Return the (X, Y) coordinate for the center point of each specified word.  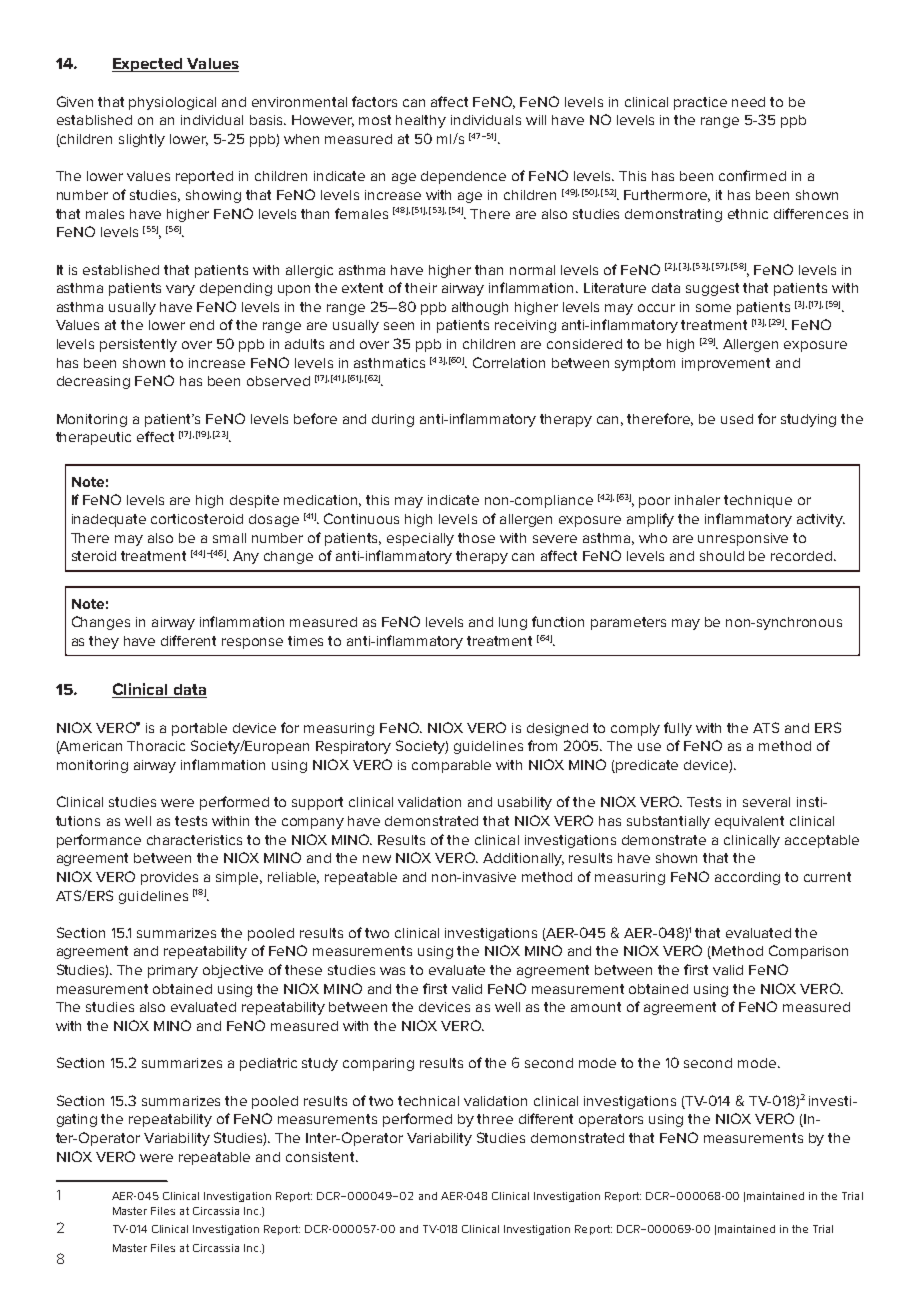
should (722, 556)
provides (169, 878)
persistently (138, 345)
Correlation (509, 362)
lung (513, 623)
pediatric (268, 1064)
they (104, 642)
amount (596, 1007)
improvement (726, 364)
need (748, 102)
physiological (172, 103)
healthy (421, 121)
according (747, 878)
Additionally (523, 859)
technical (428, 1101)
